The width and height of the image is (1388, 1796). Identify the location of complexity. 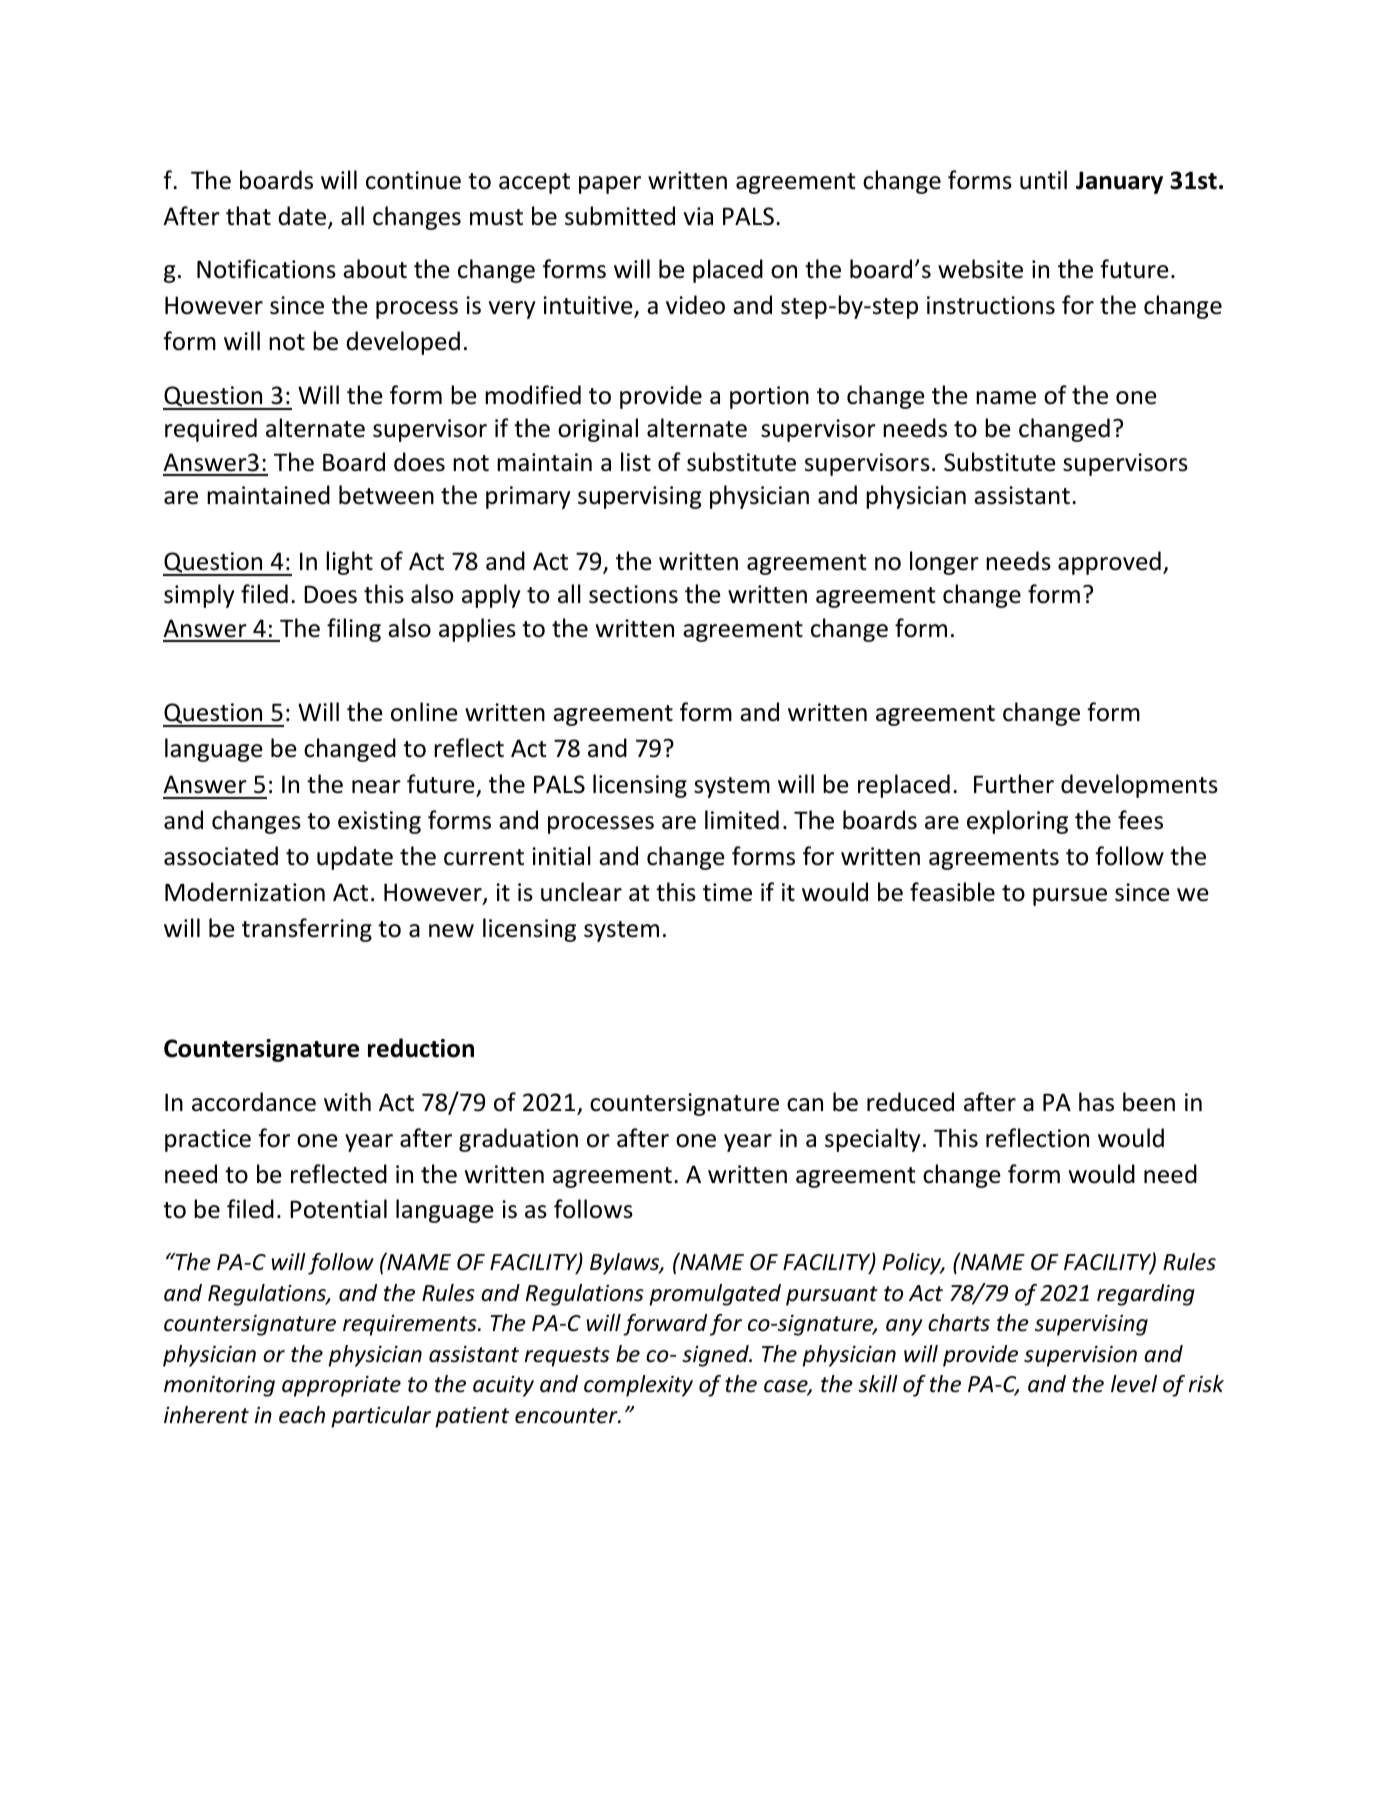
(638, 1386).
